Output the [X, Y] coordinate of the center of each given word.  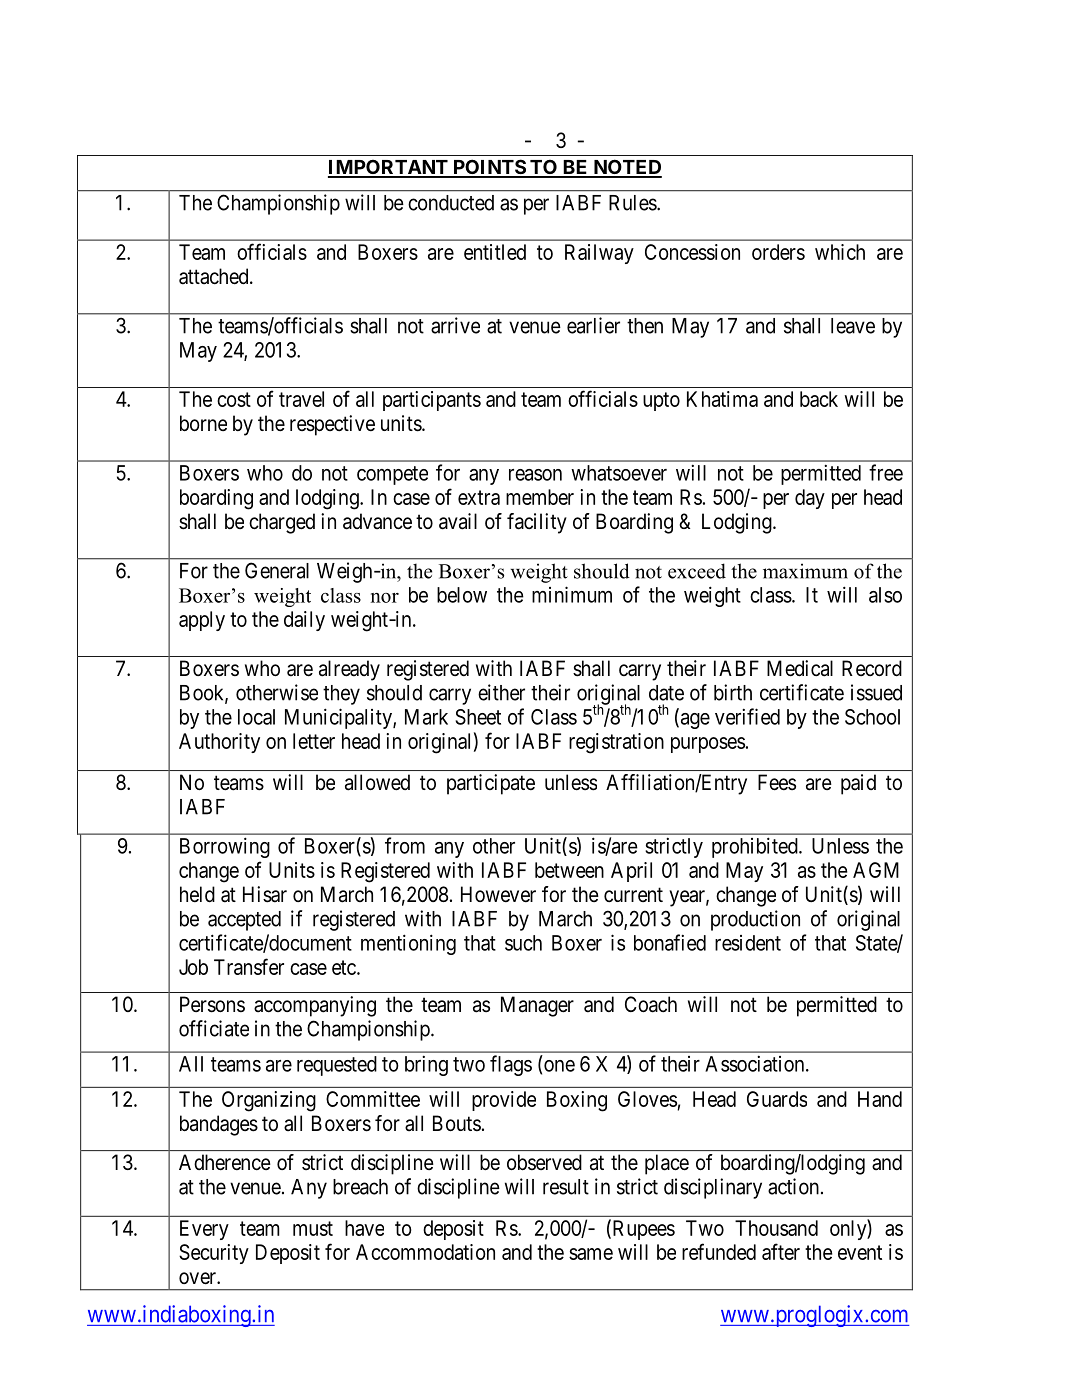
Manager [537, 1006]
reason [535, 475]
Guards [777, 1099]
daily [304, 621]
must [313, 1228]
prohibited [756, 847]
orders [778, 252]
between [569, 870]
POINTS [489, 168]
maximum [805, 571]
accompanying [315, 1006]
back [819, 399]
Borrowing [225, 847]
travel [301, 399]
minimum [572, 594]
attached [215, 276]
